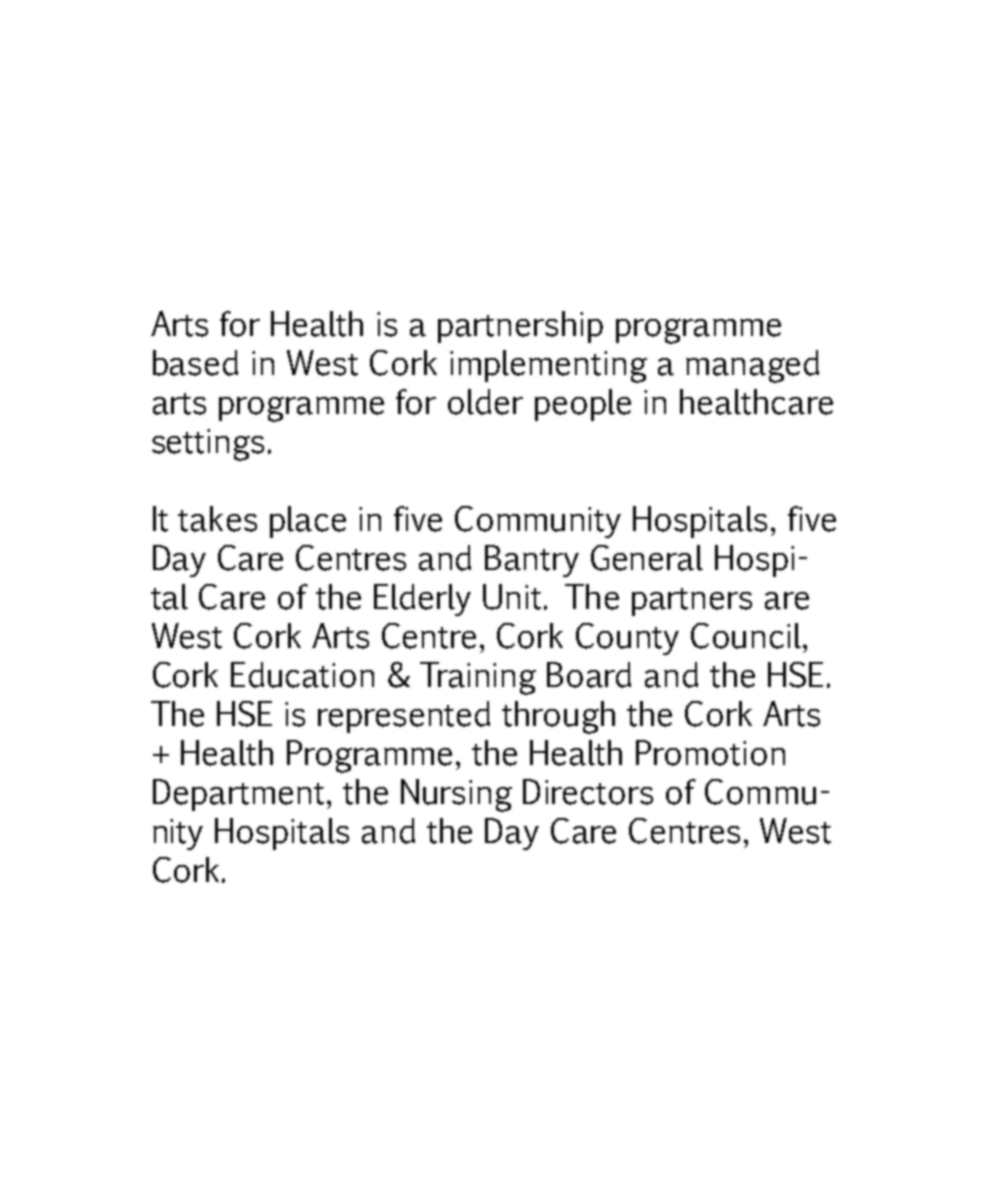 The height and width of the screenshot is (1204, 991). What do you see at coordinates (627, 639) in the screenshot?
I see `County` at bounding box center [627, 639].
